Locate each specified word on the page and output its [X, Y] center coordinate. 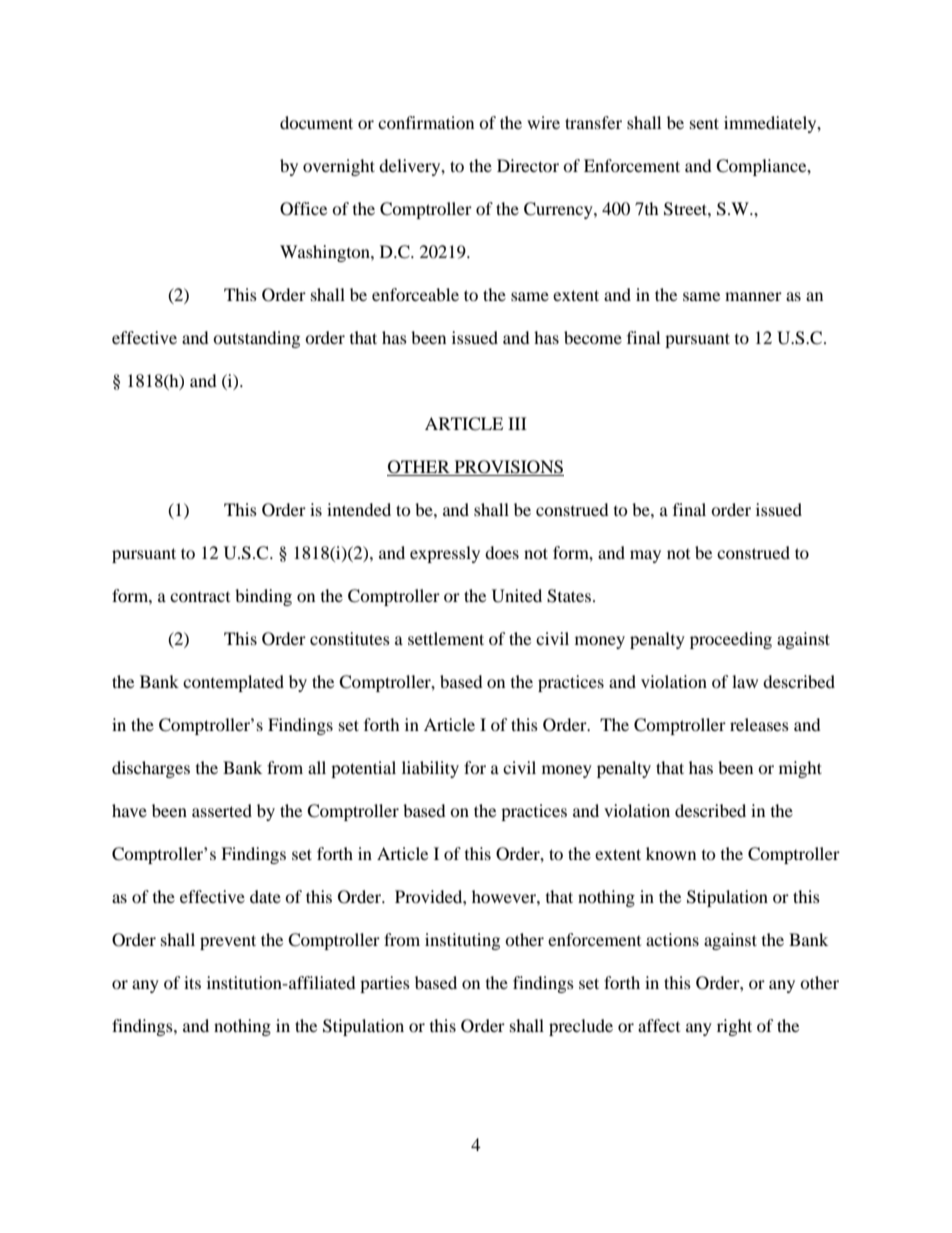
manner [753, 296]
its [192, 982]
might [800, 769]
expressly [445, 554]
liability [430, 769]
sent [704, 123]
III [517, 423]
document [316, 122]
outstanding [256, 339]
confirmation [426, 122]
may [645, 556]
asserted [222, 810]
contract [200, 597]
